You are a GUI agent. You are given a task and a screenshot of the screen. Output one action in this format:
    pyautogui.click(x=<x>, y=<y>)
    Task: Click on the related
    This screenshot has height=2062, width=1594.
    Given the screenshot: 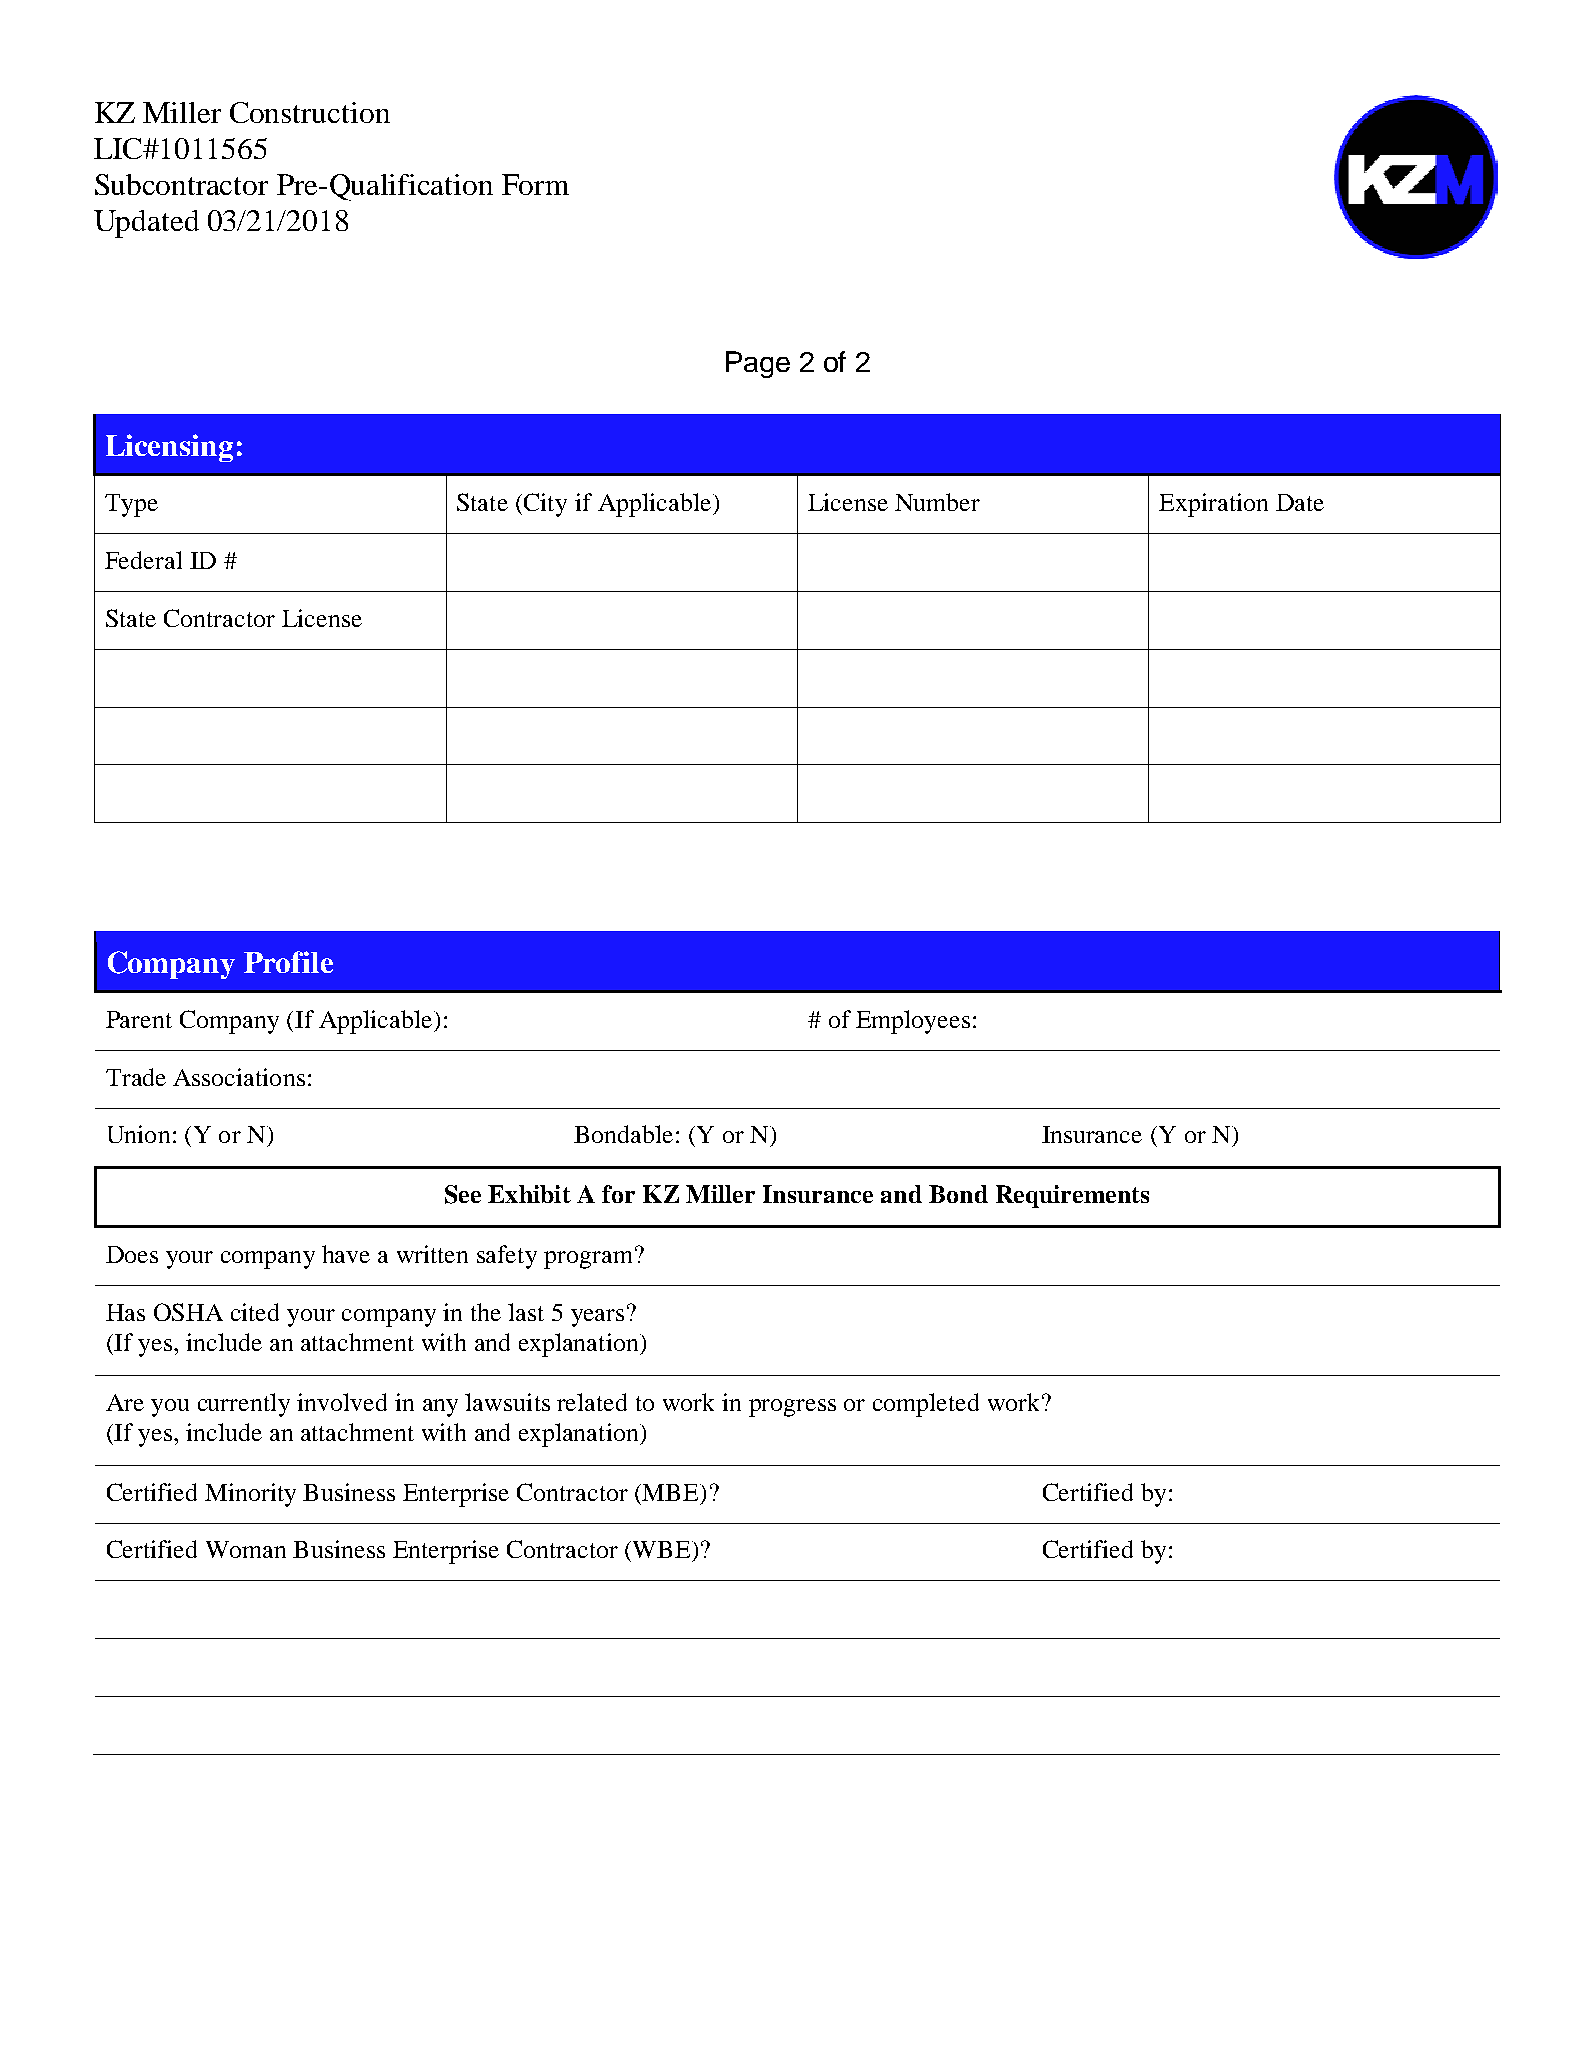 What is the action you would take?
    pyautogui.click(x=592, y=1402)
